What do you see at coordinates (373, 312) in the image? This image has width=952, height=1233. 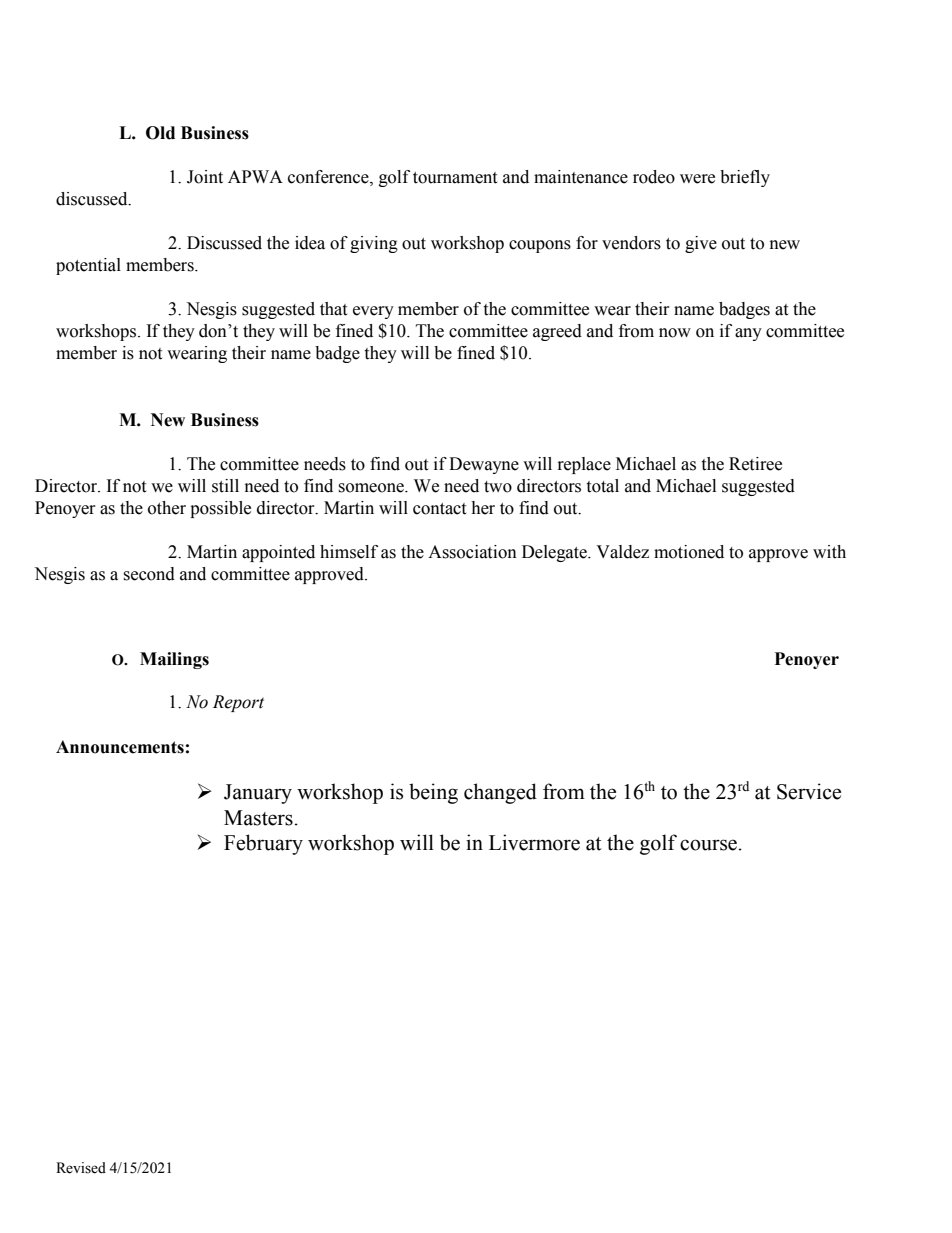 I see `every` at bounding box center [373, 312].
